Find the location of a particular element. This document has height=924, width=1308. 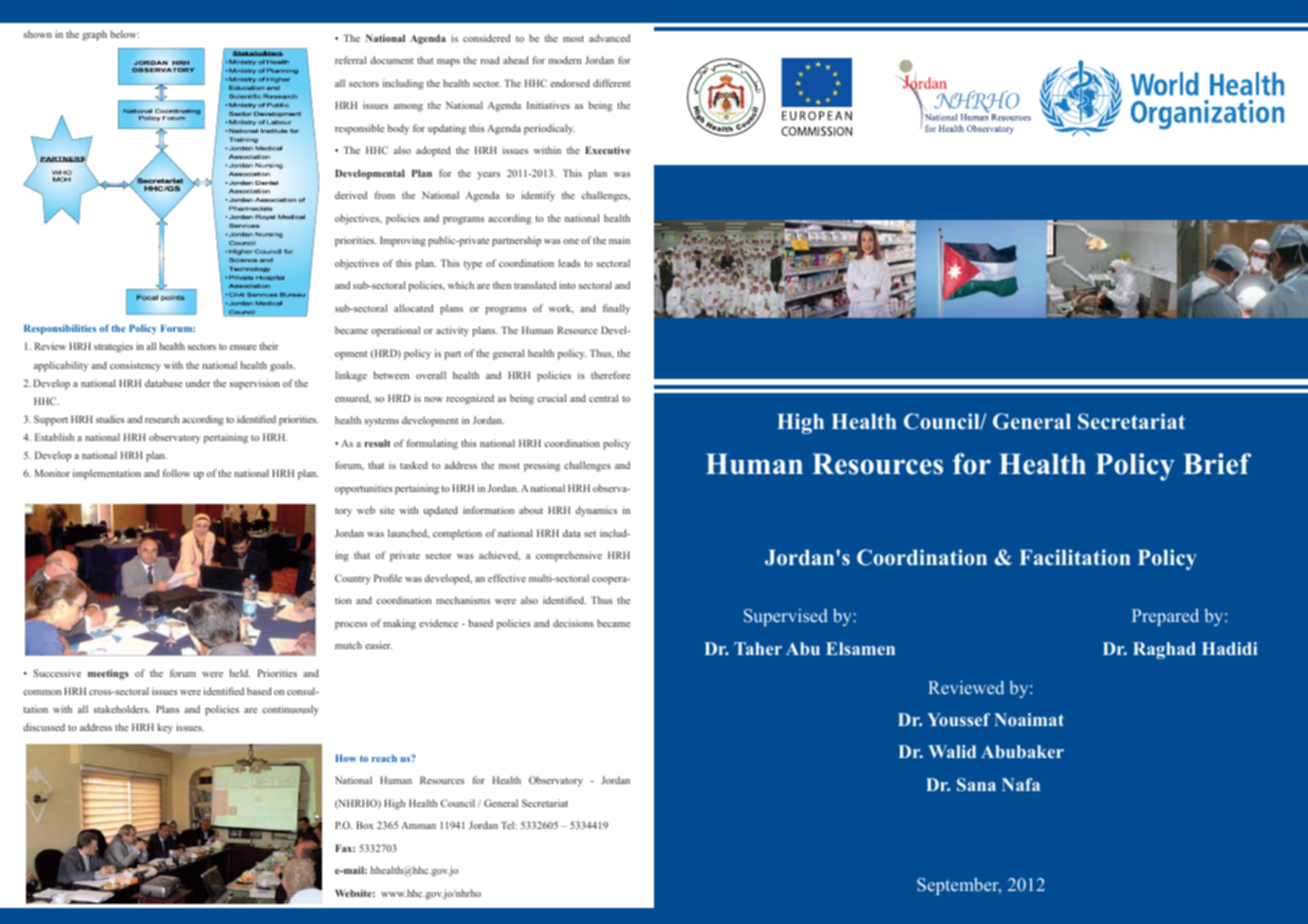

different is located at coordinates (611, 83).
